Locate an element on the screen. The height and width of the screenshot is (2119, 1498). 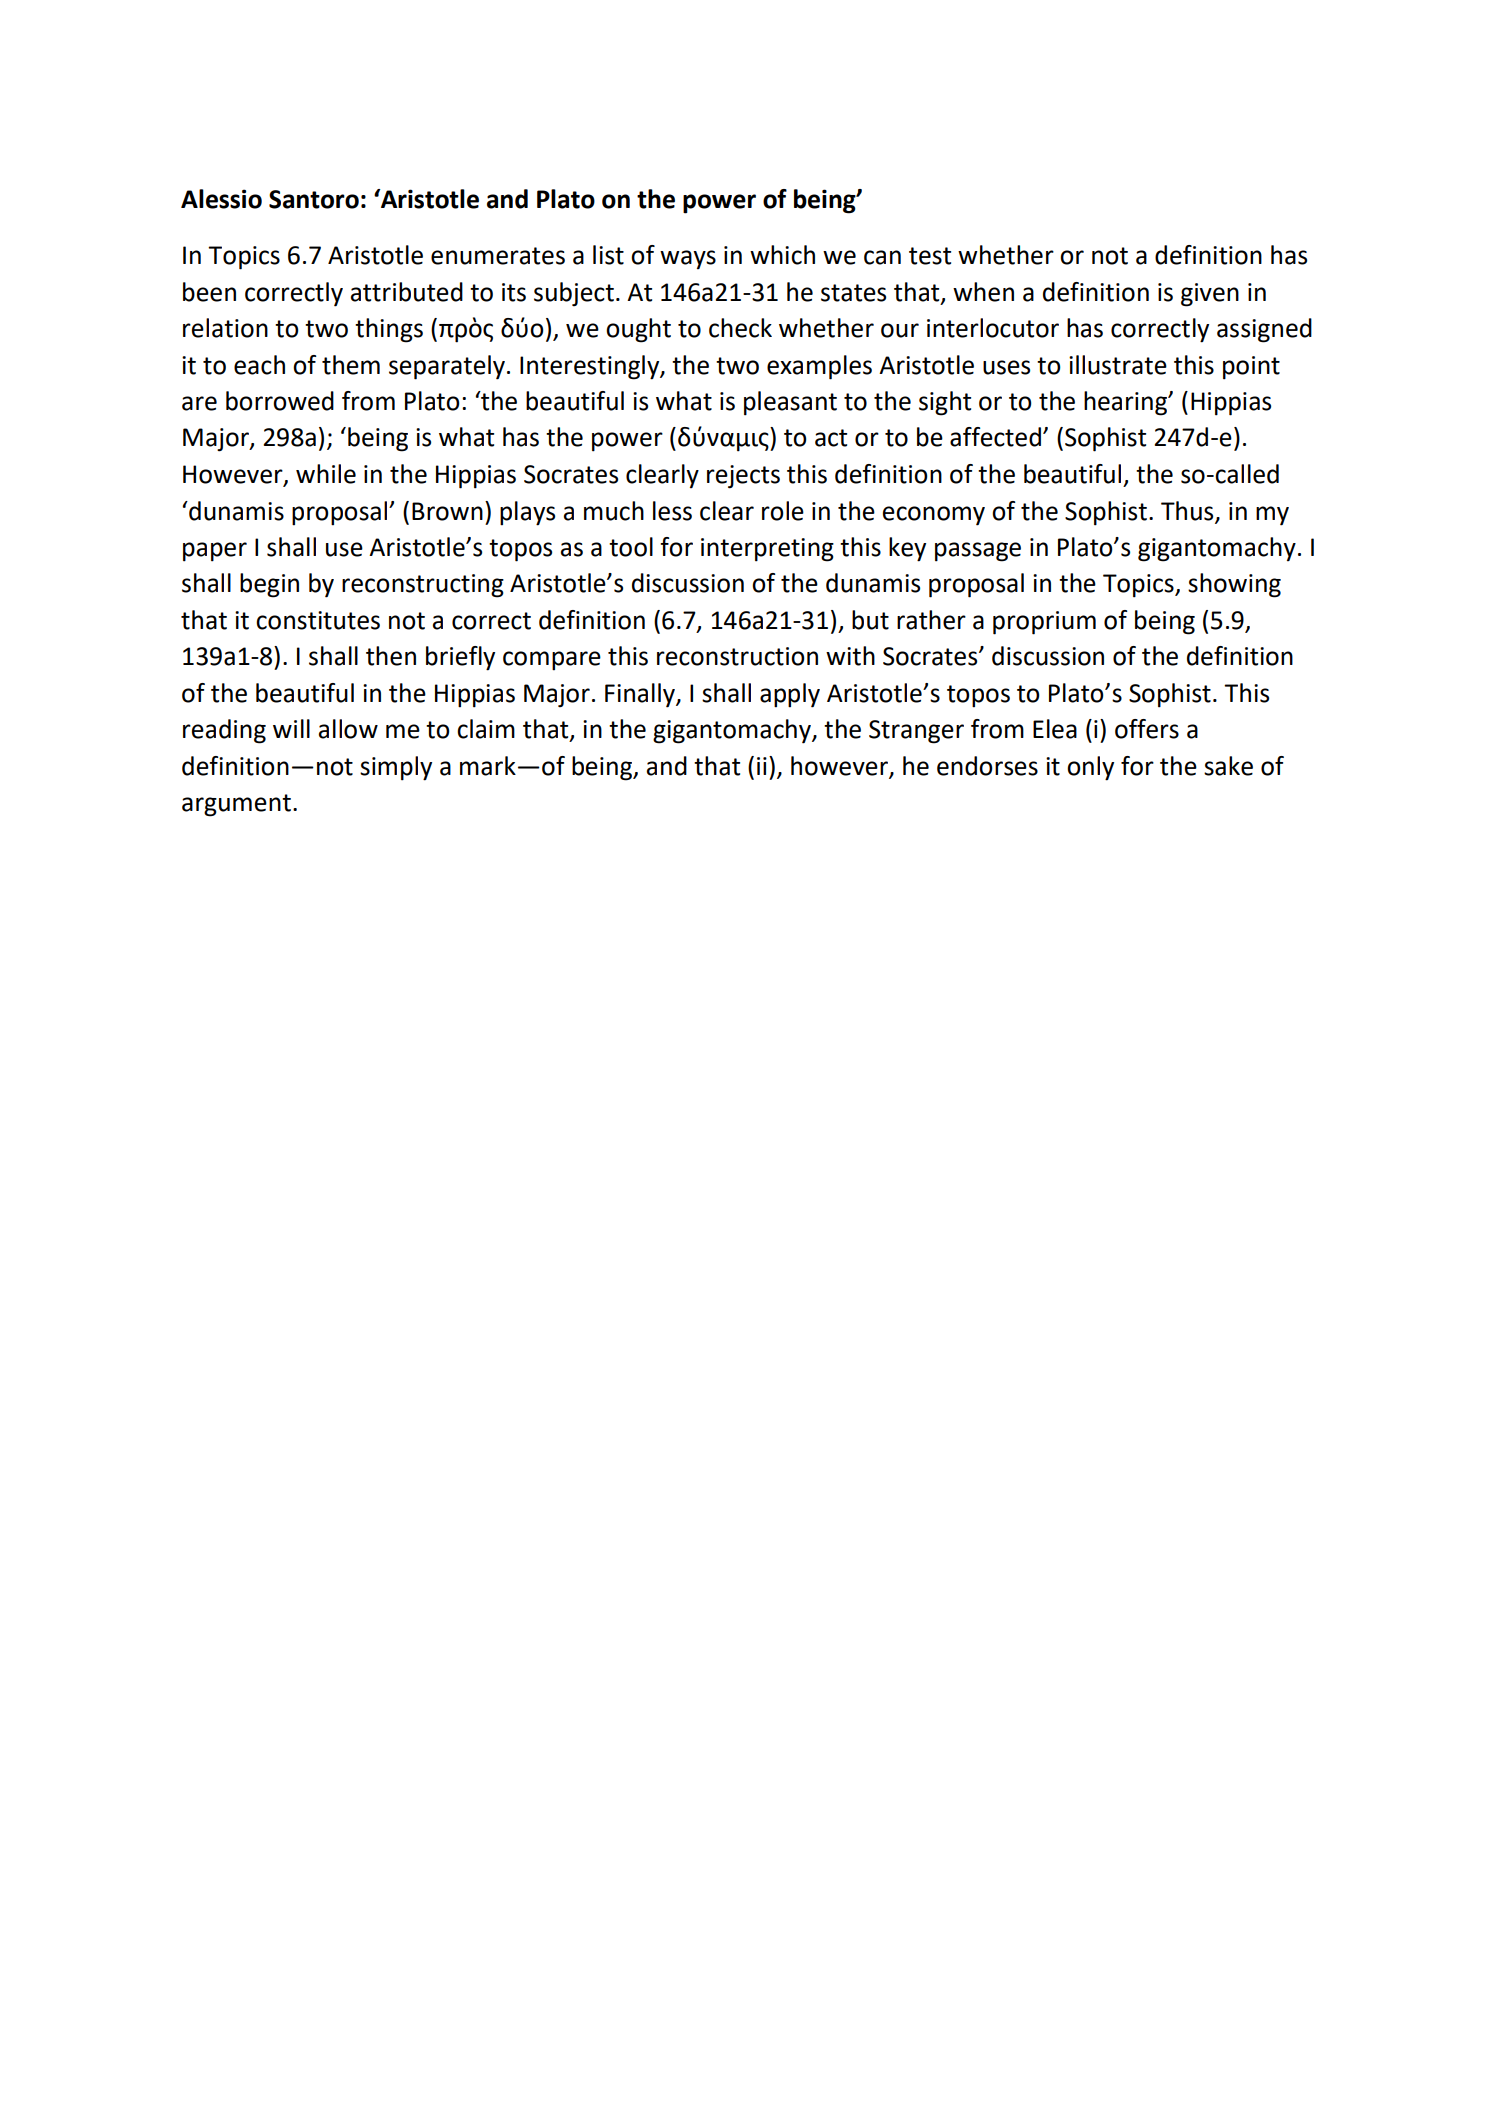
interpreting is located at coordinates (767, 550).
